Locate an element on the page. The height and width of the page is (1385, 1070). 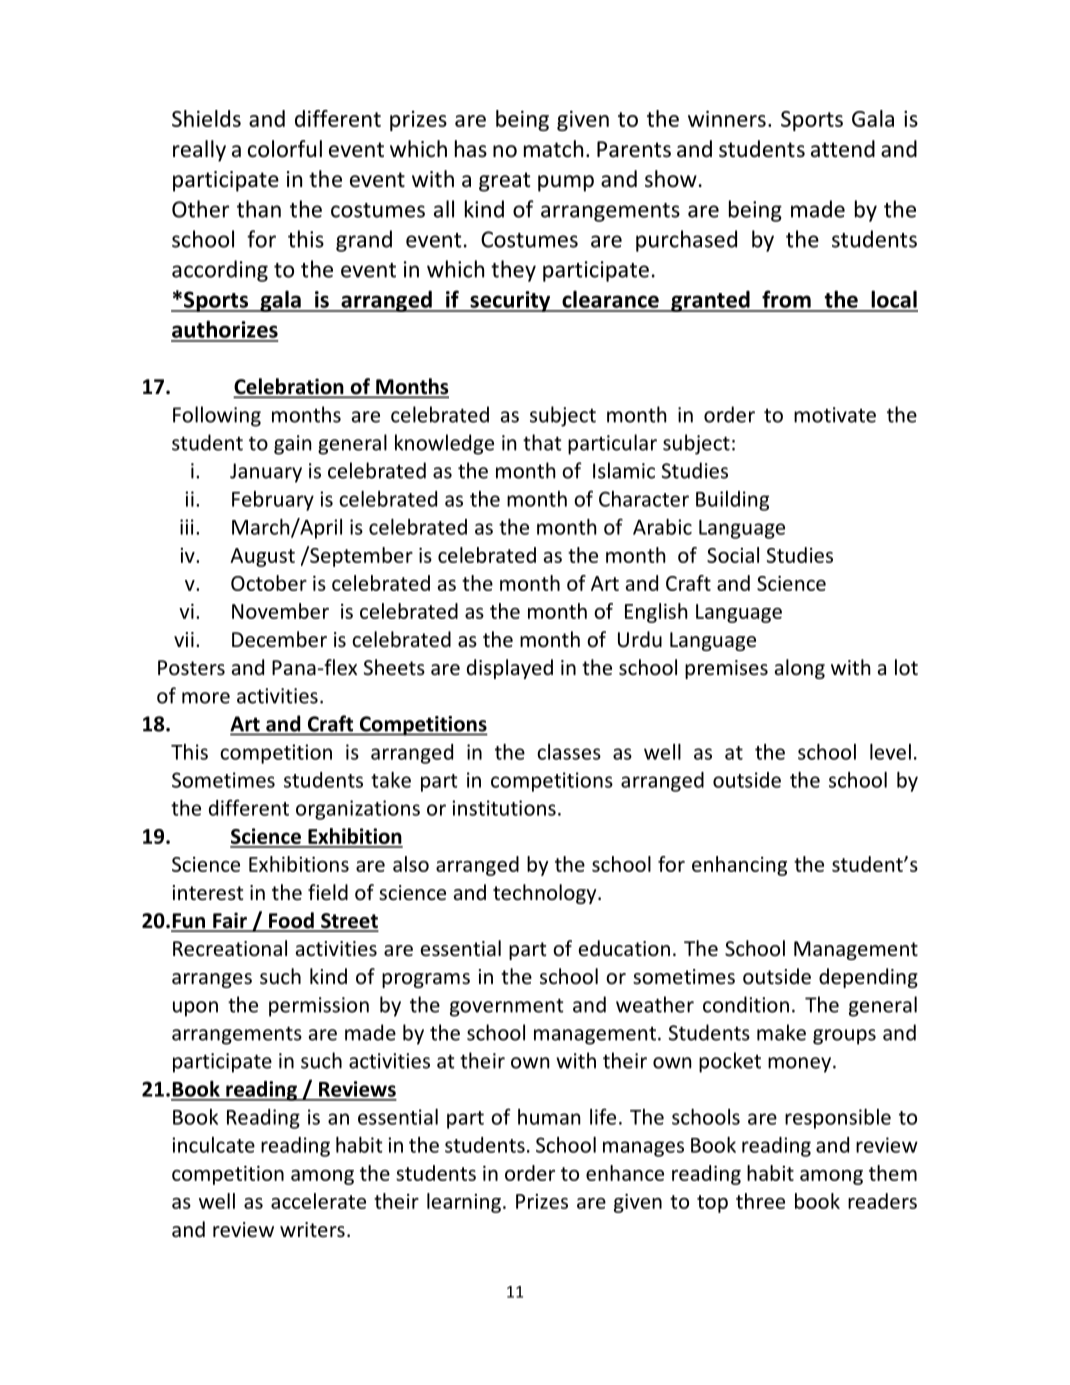
match is located at coordinates (553, 149).
